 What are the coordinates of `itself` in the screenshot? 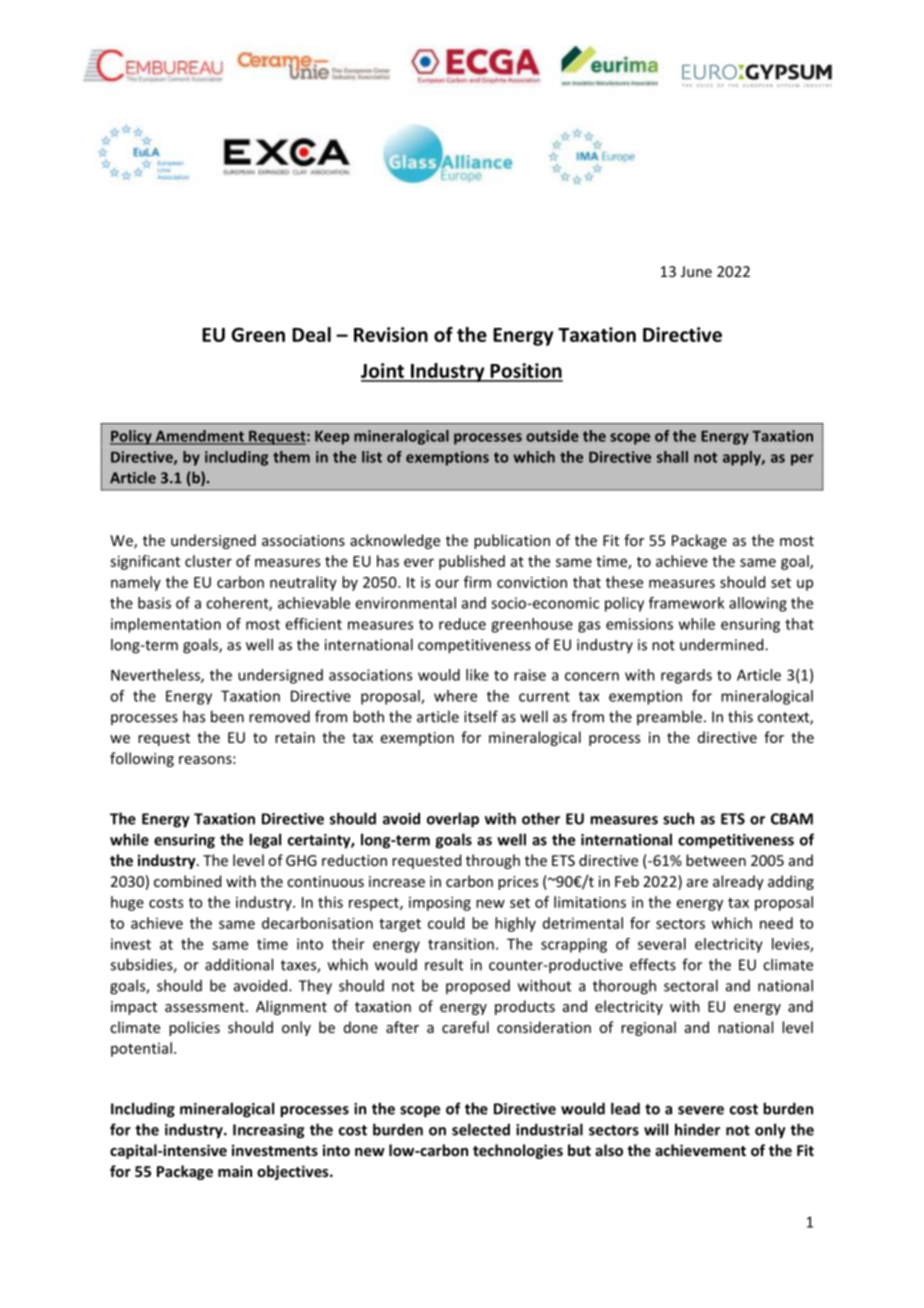 It's located at (481, 716).
